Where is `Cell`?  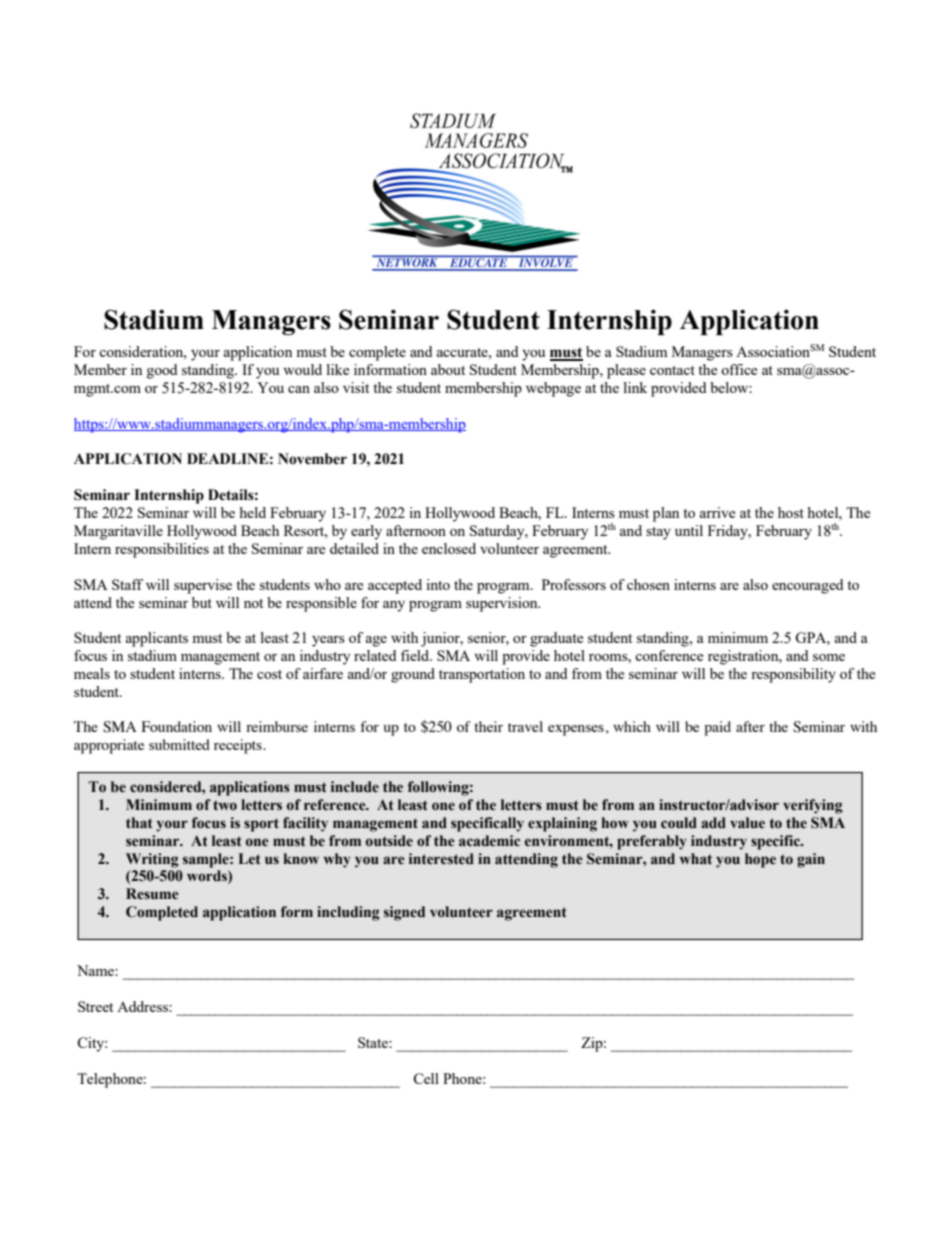
Cell is located at coordinates (426, 1078).
